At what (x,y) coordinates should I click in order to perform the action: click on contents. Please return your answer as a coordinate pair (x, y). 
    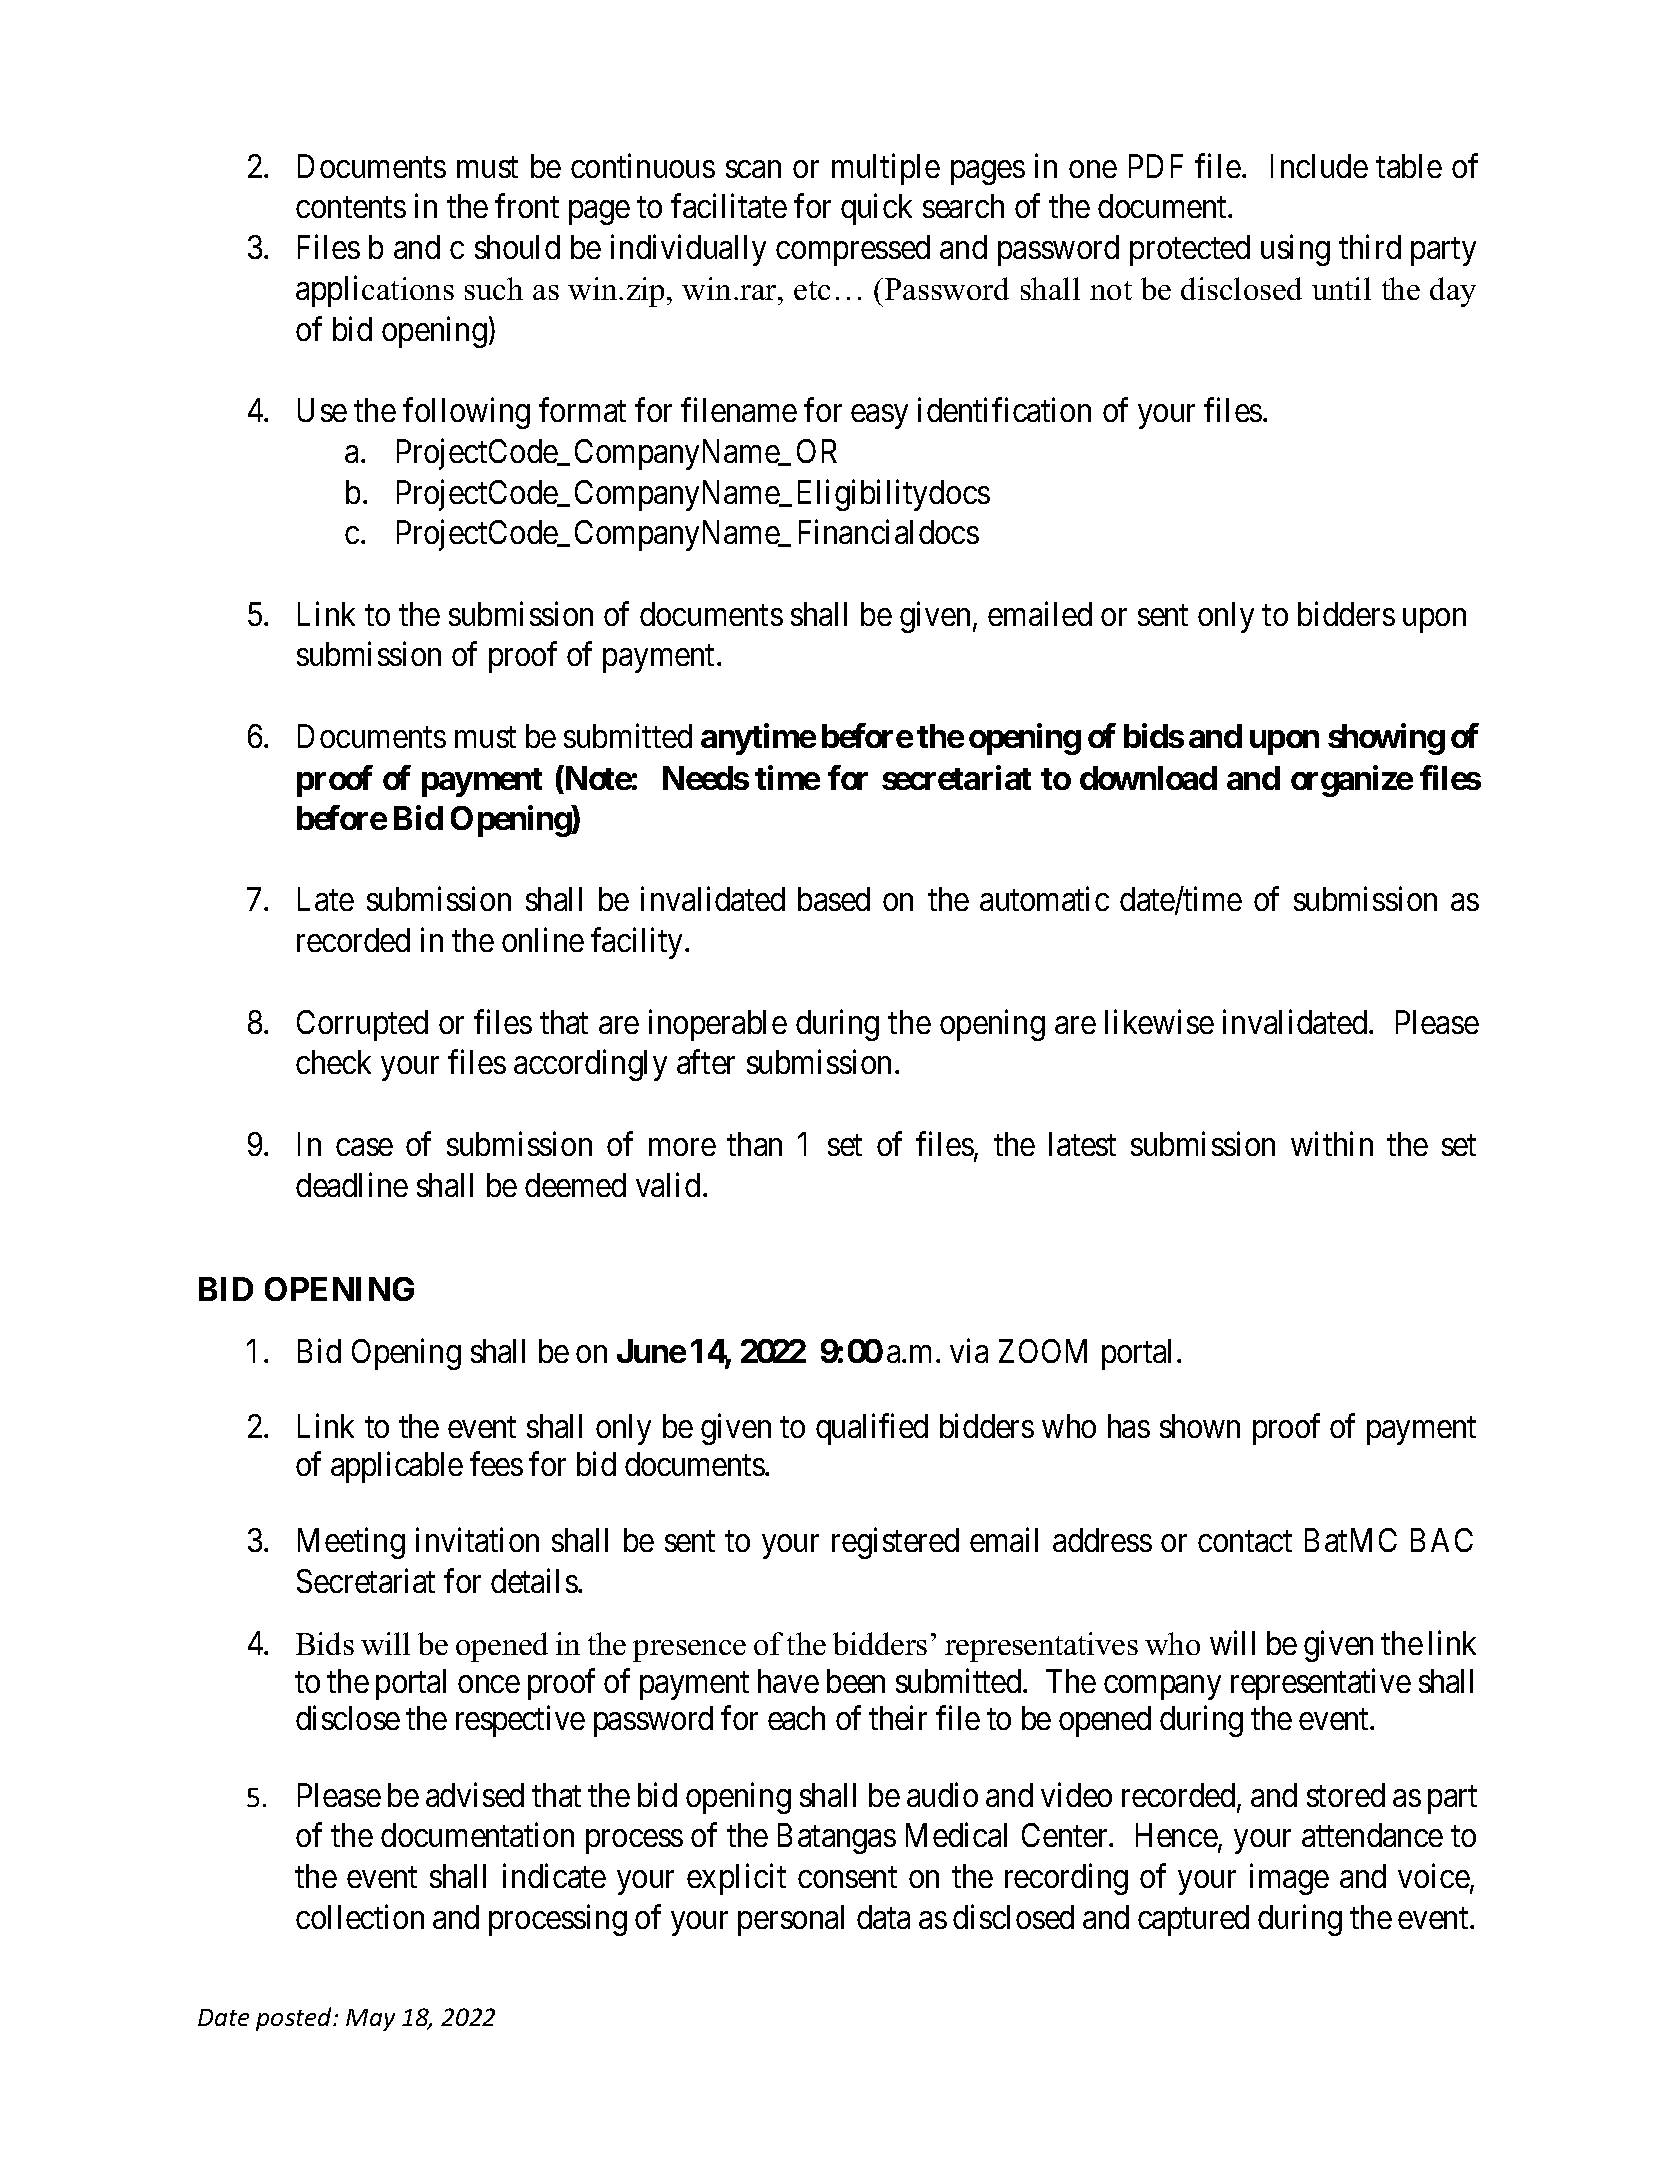
    Looking at the image, I should click on (351, 207).
